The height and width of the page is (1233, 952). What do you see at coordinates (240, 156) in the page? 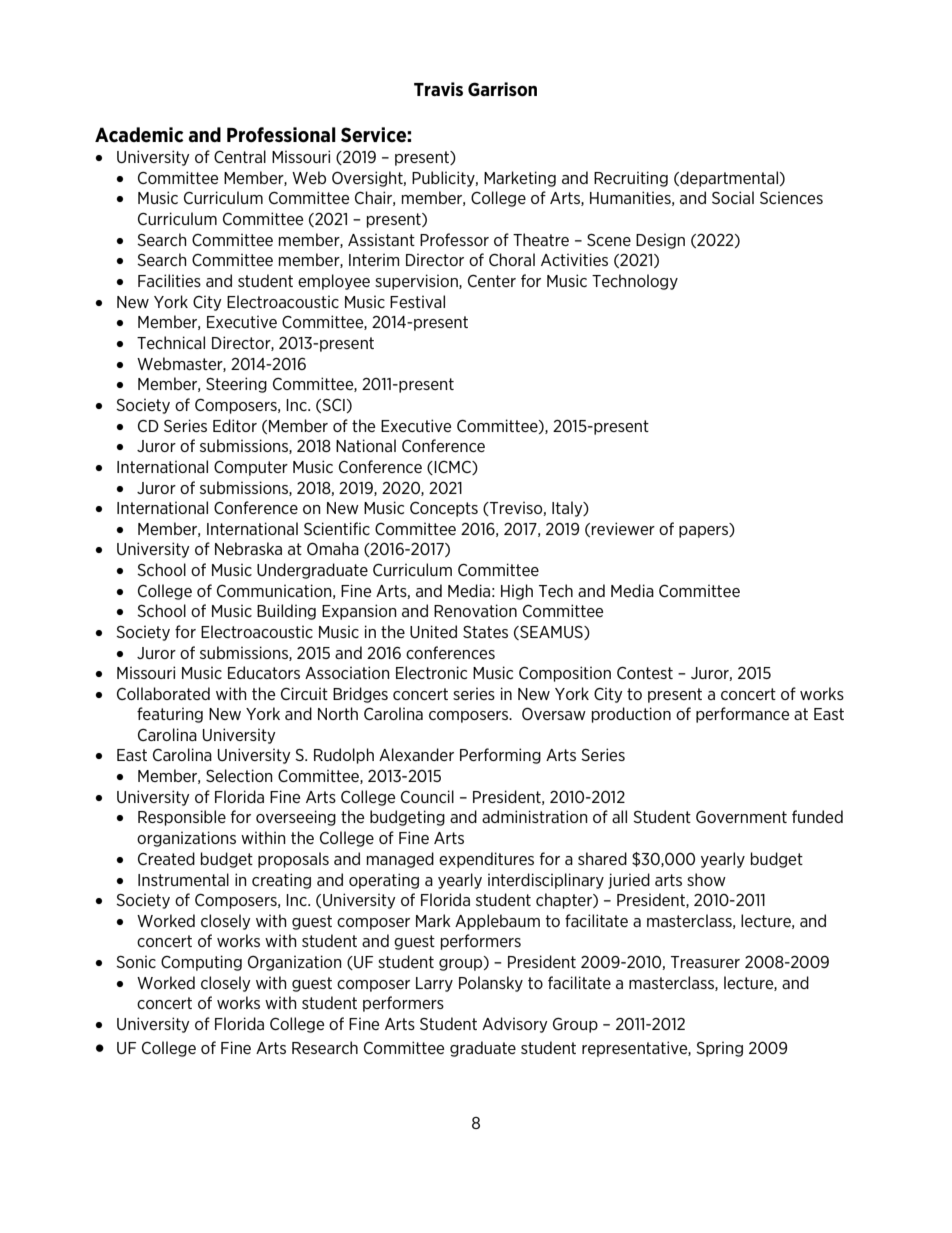
I see `Central` at bounding box center [240, 156].
